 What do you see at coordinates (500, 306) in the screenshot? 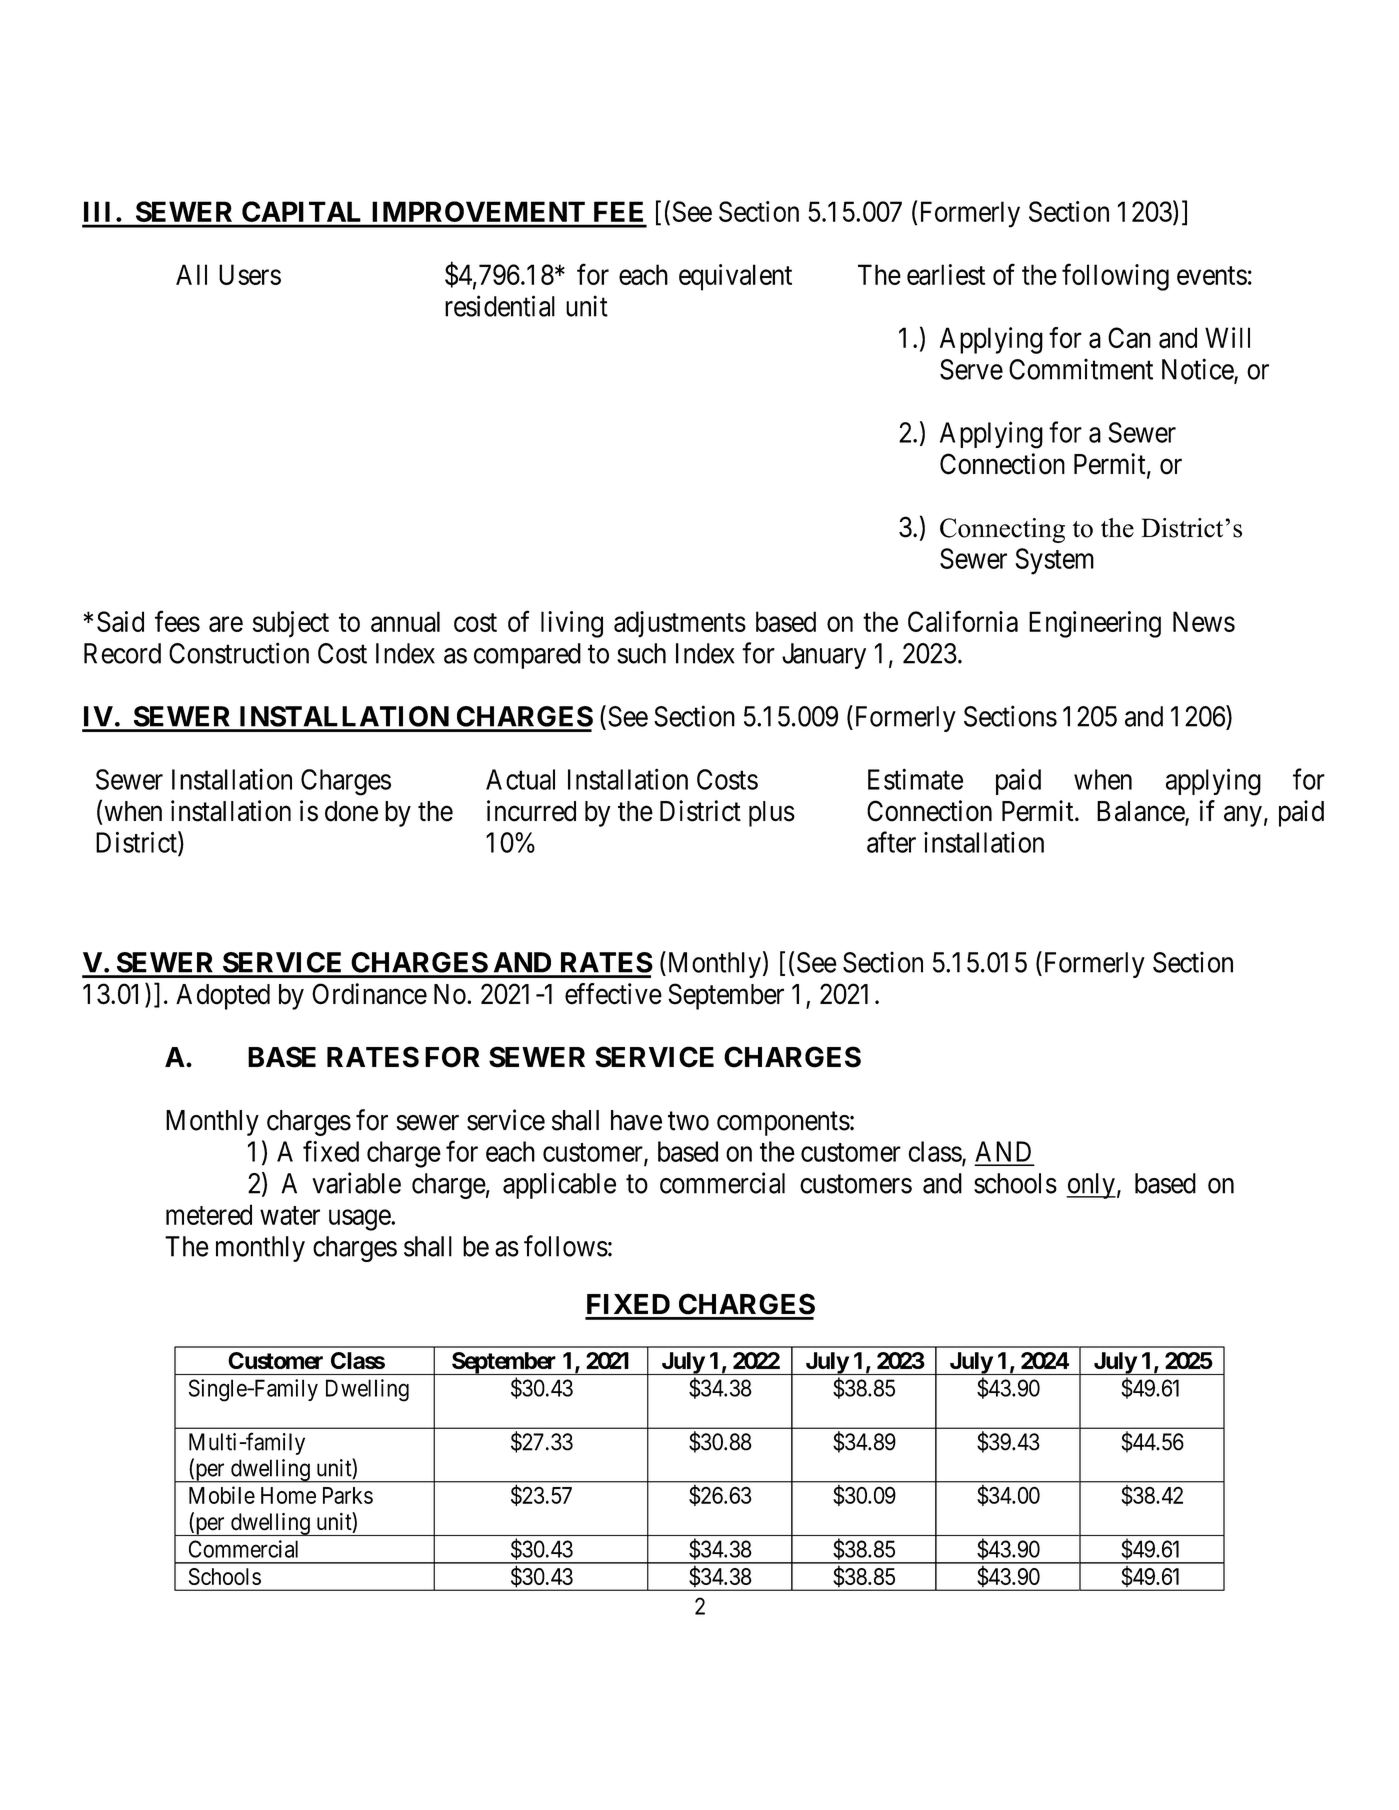
I see `residential` at bounding box center [500, 306].
